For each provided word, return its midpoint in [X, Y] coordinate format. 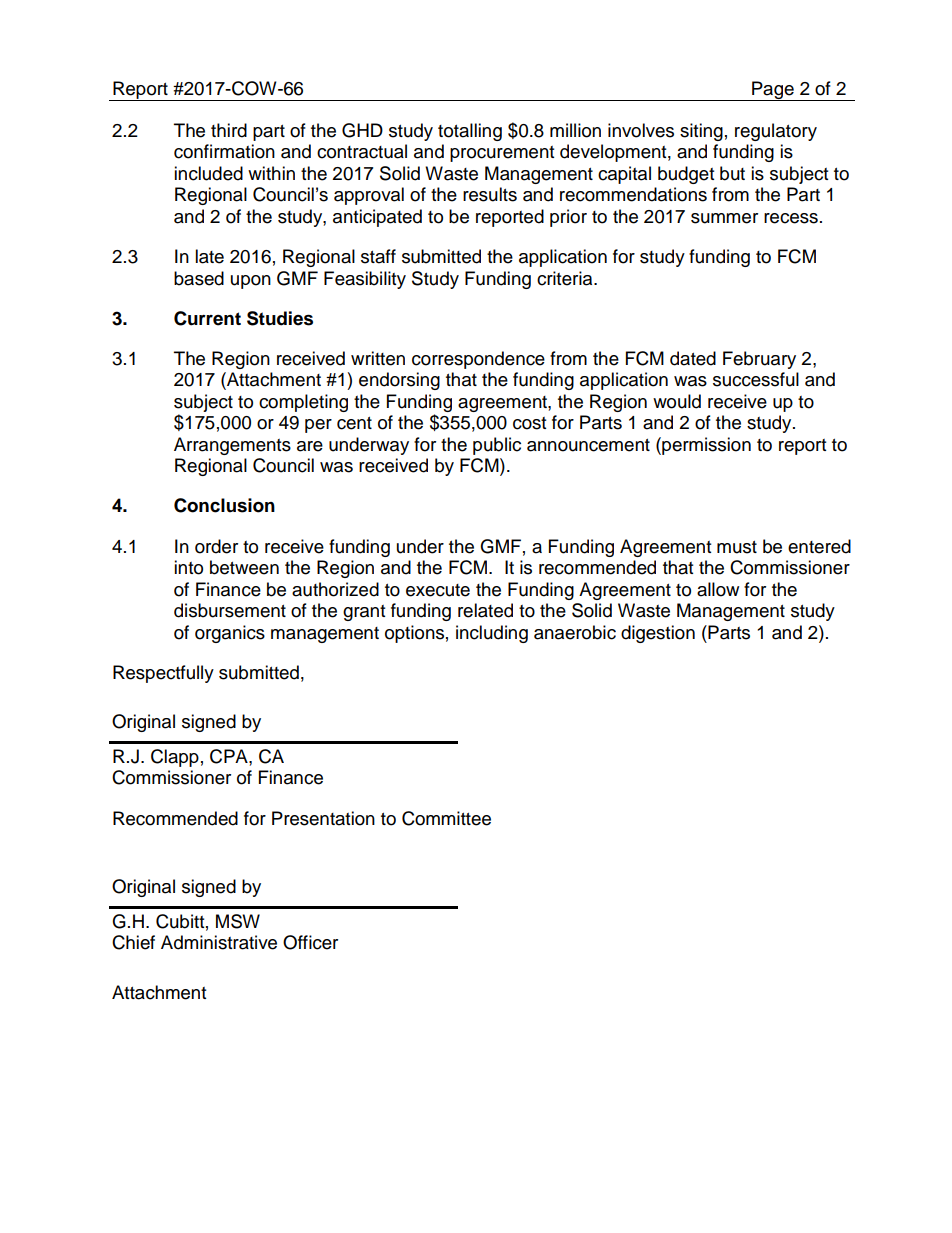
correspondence [478, 360]
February [759, 360]
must [737, 547]
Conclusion [224, 505]
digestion [658, 634]
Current [207, 318]
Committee [446, 818]
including [492, 634]
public [497, 446]
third [229, 130]
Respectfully [163, 674]
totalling [470, 132]
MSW [238, 921]
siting [701, 132]
